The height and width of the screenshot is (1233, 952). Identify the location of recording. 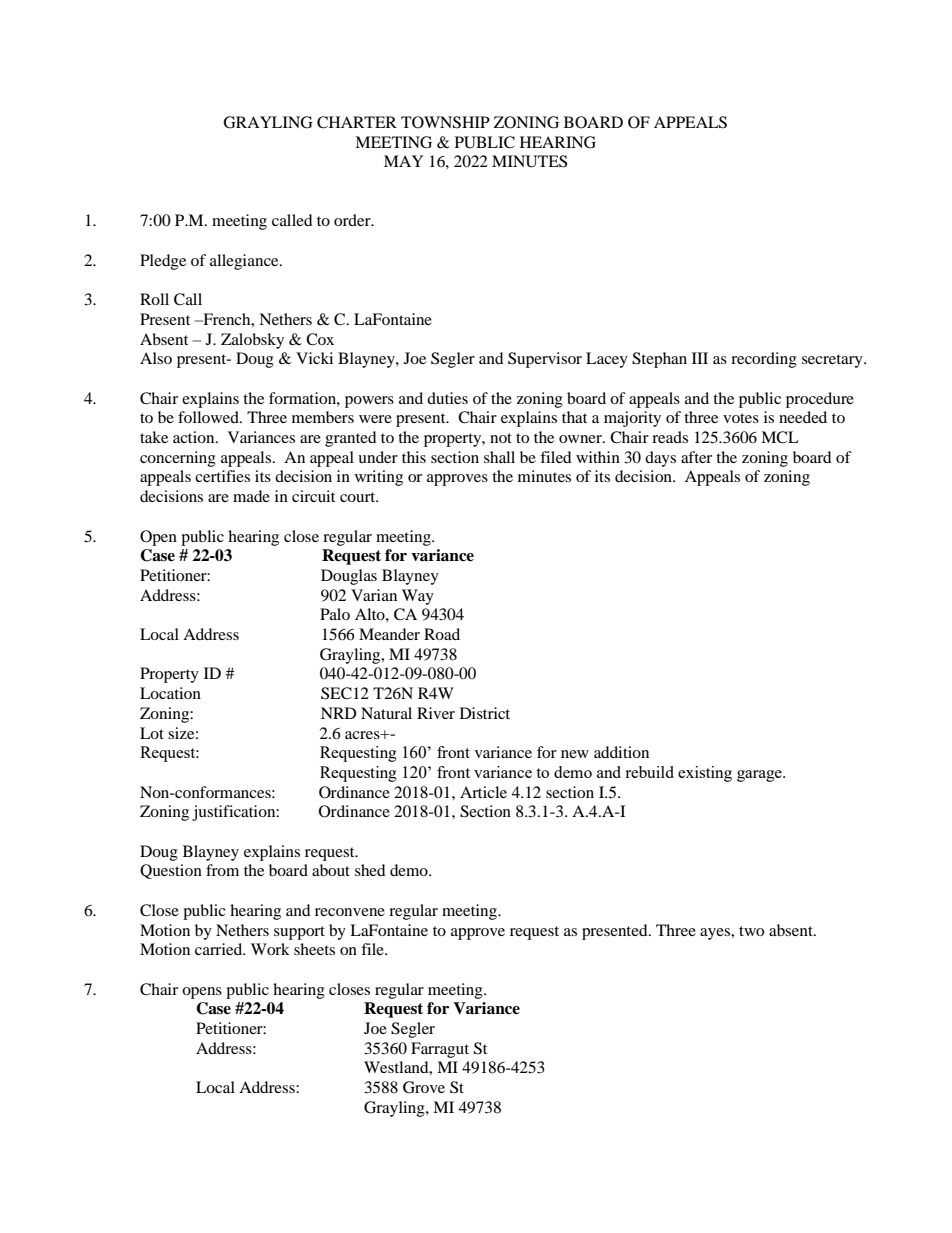
(764, 360).
